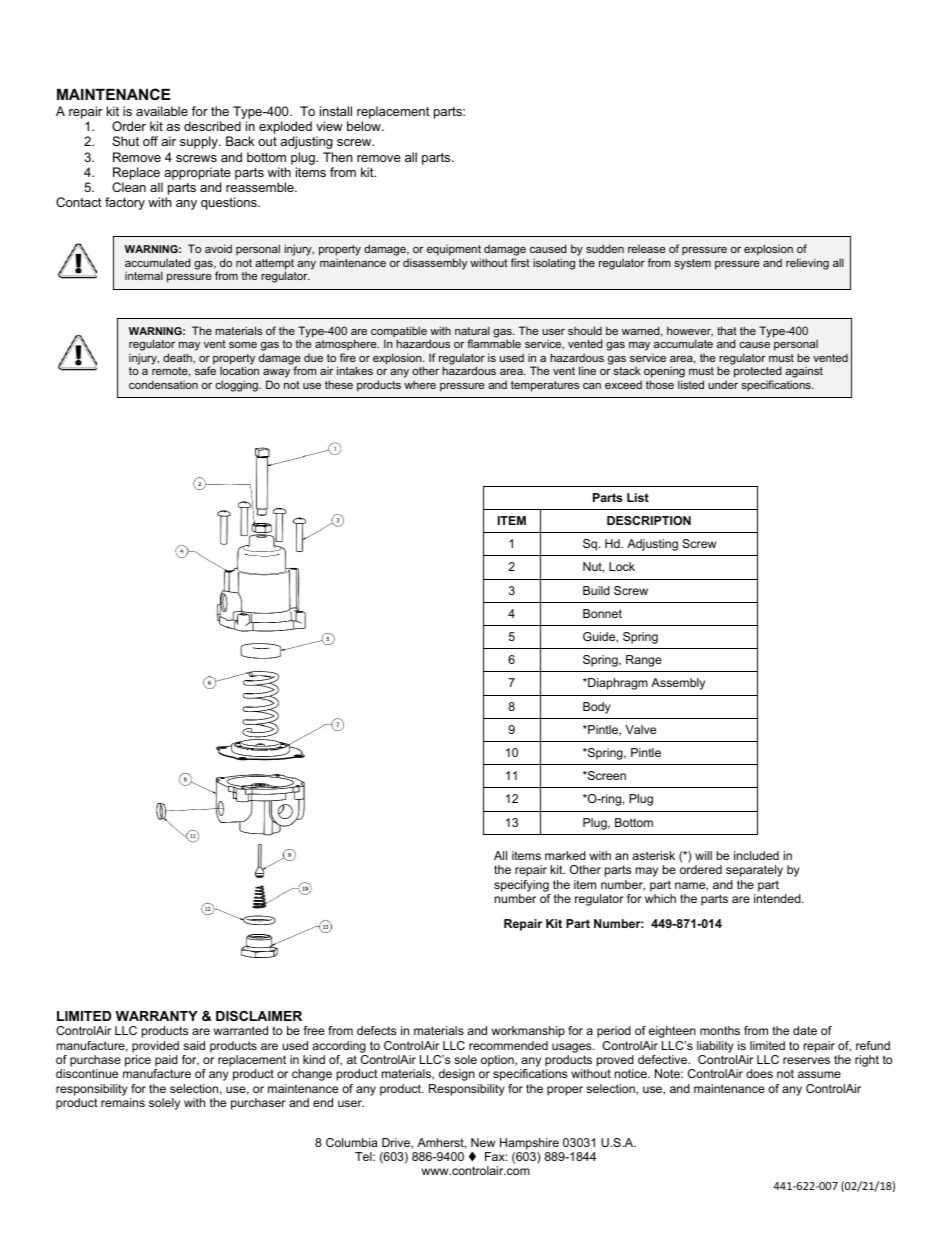  I want to click on below, so click(365, 126).
